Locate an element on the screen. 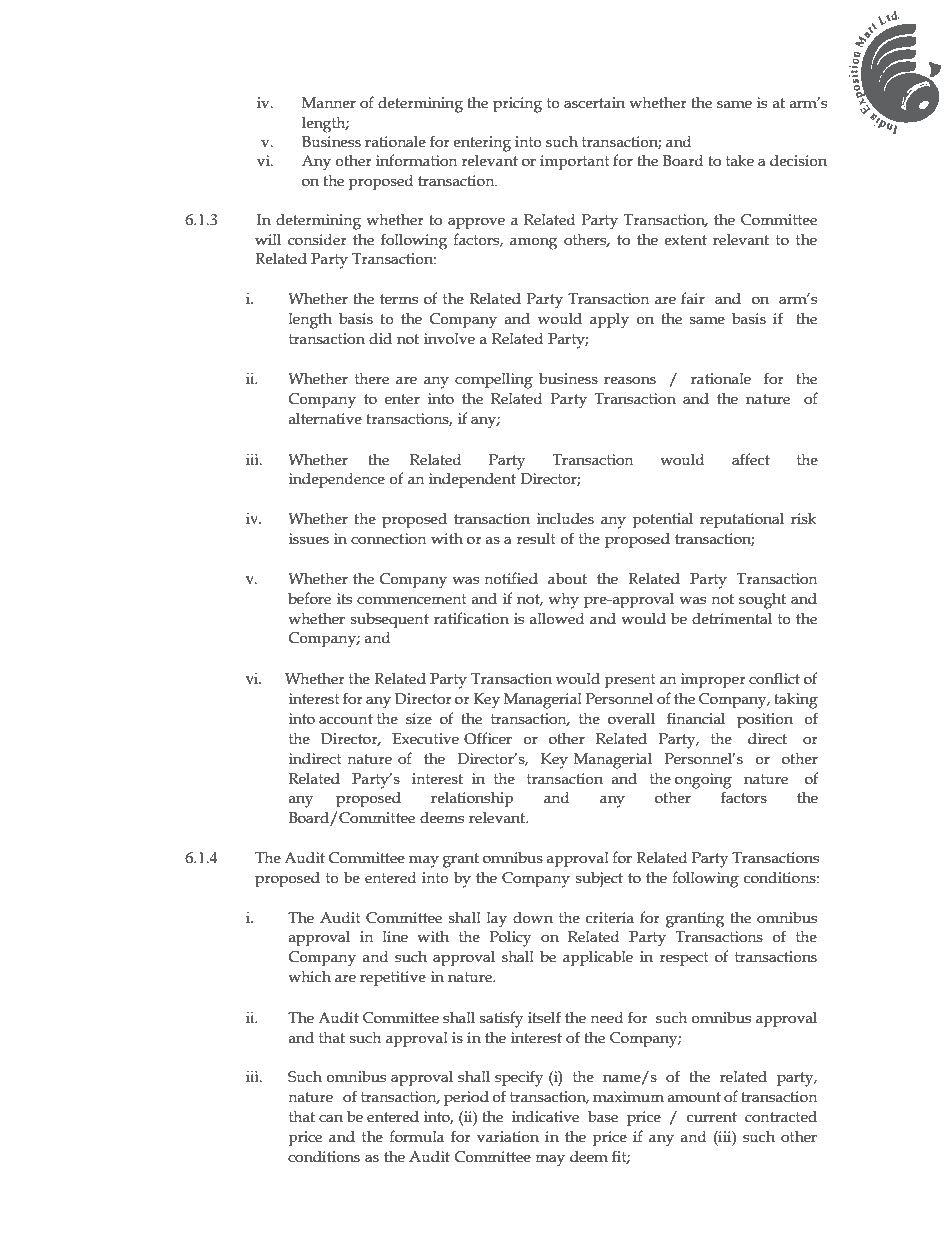 This screenshot has width=952, height=1233. take is located at coordinates (740, 160).
